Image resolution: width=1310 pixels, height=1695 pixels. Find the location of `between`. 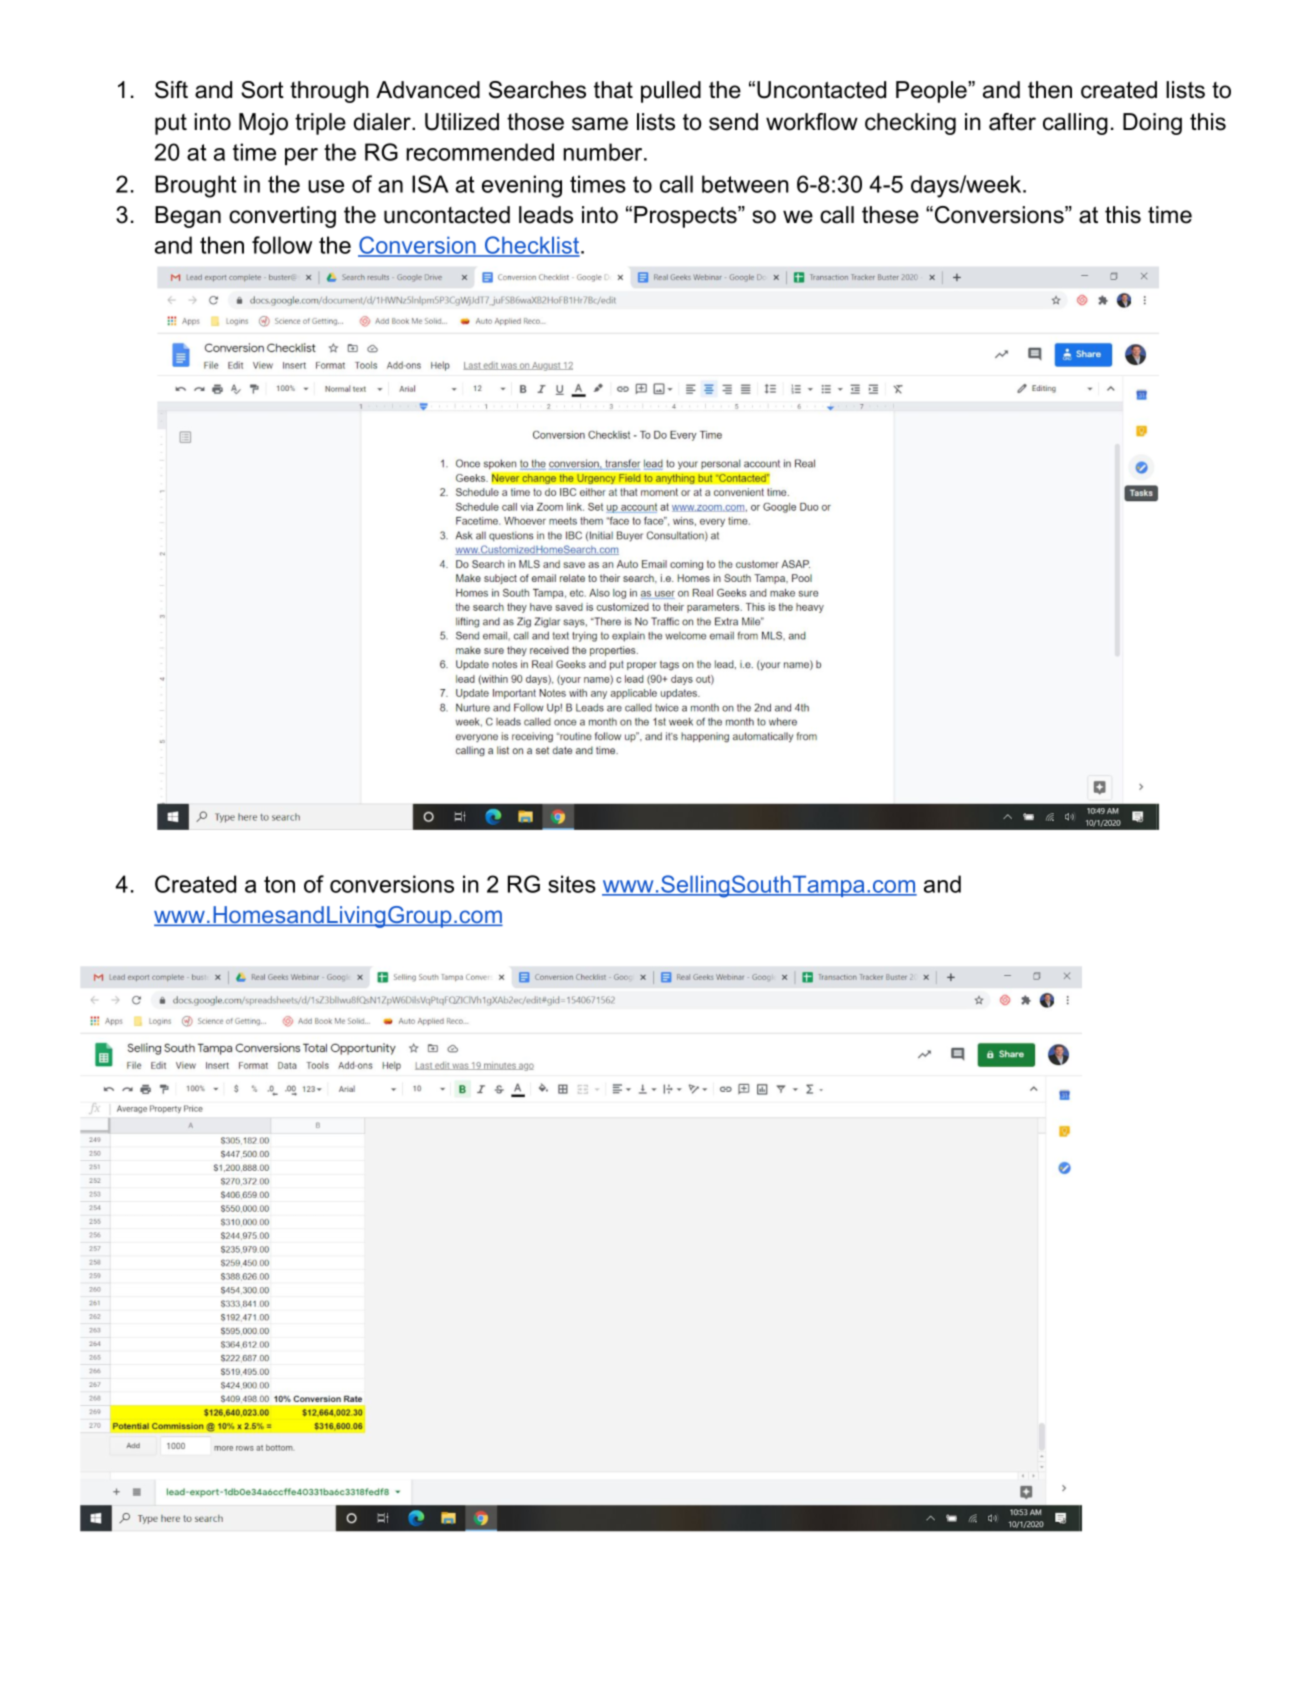

between is located at coordinates (745, 184).
